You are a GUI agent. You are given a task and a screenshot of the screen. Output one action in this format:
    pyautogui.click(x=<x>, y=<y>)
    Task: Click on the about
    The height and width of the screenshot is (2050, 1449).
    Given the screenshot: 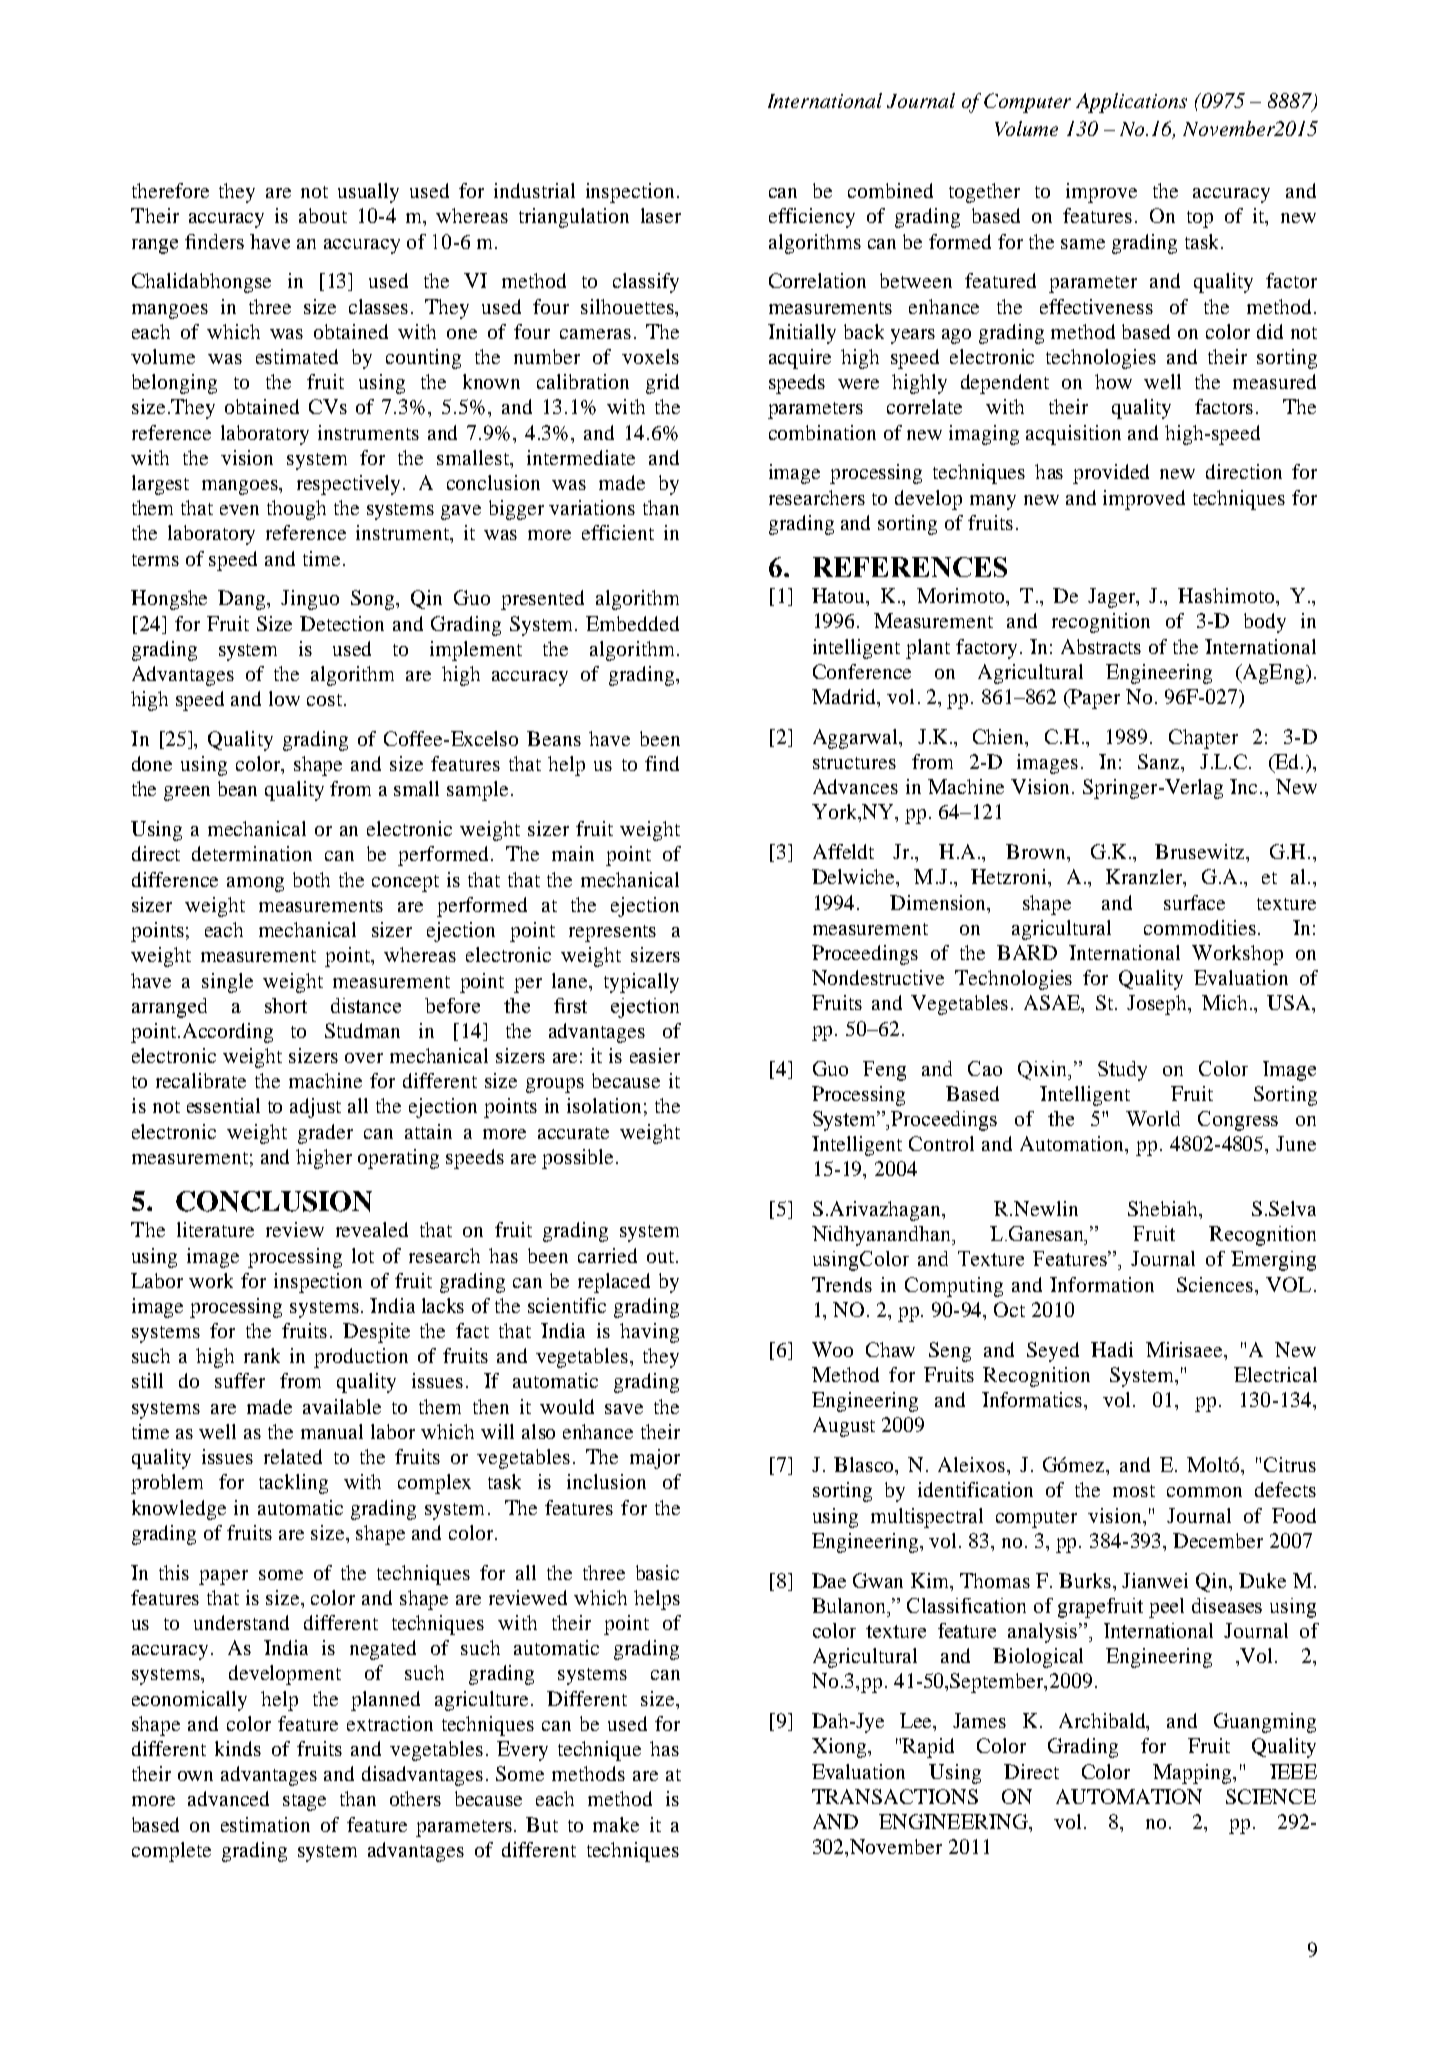 What is the action you would take?
    pyautogui.click(x=323, y=215)
